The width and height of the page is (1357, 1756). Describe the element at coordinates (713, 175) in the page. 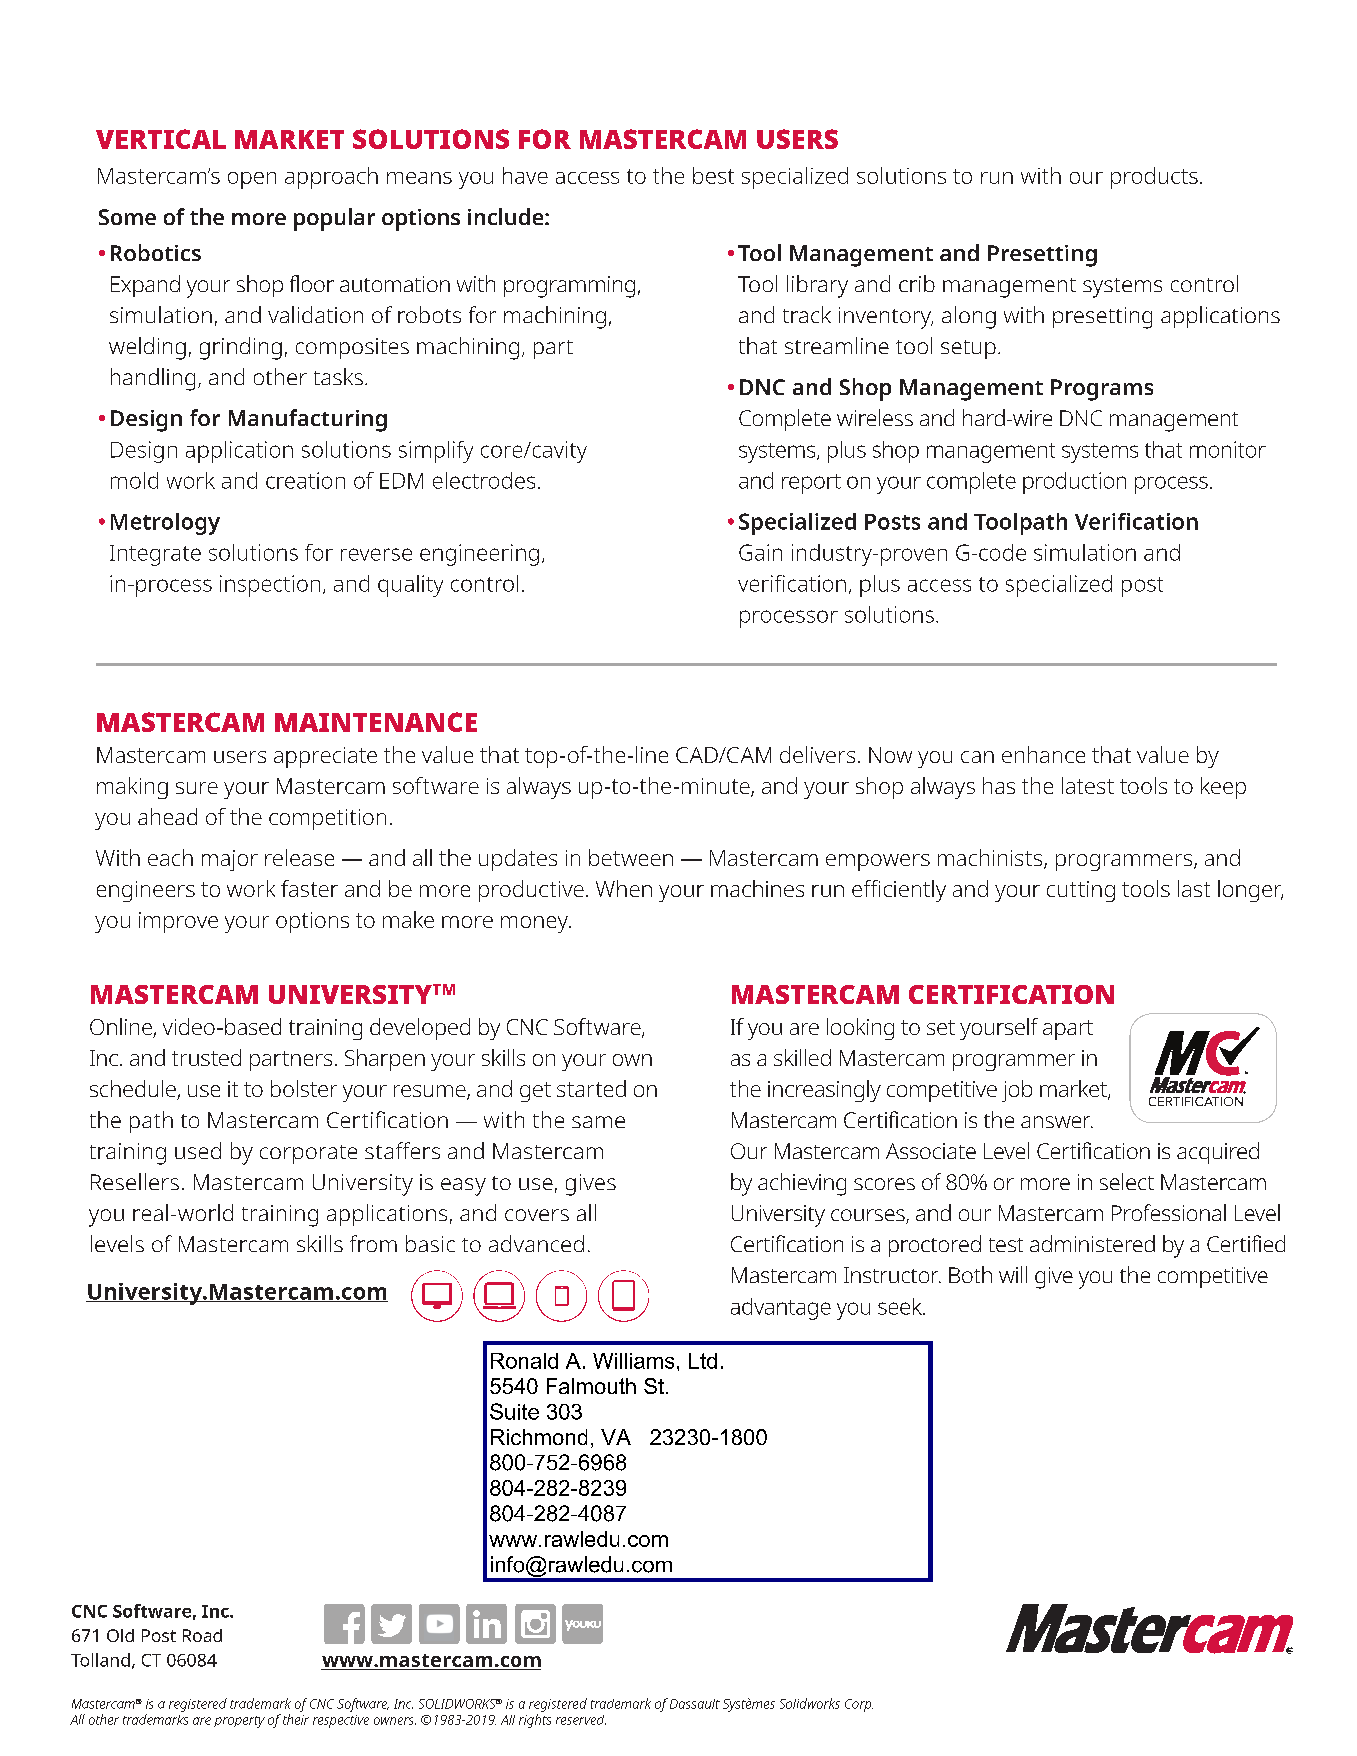

I see `best` at that location.
